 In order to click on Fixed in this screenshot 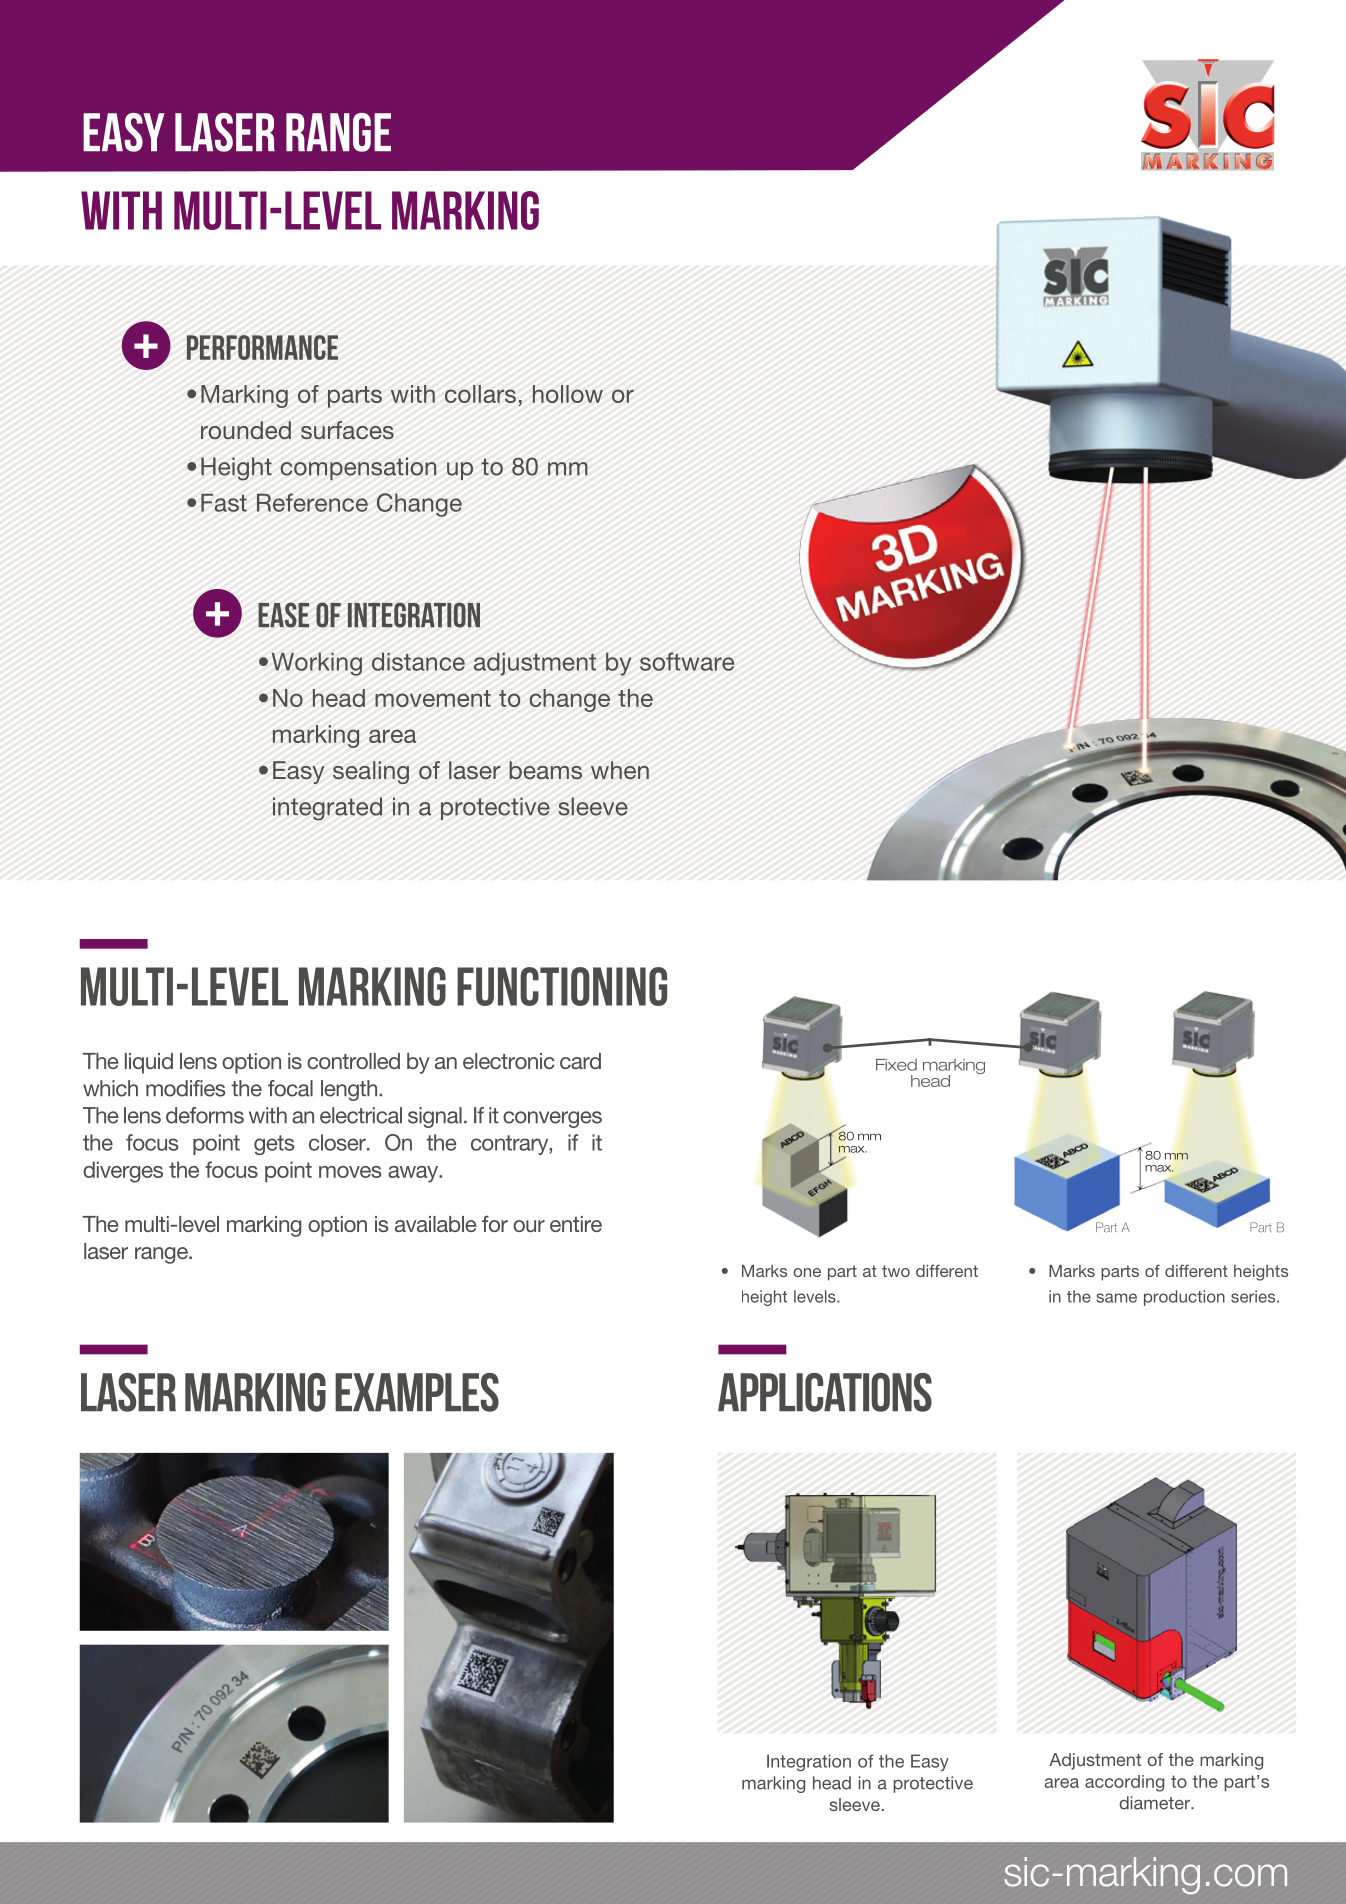, I will do `click(896, 1065)`.
